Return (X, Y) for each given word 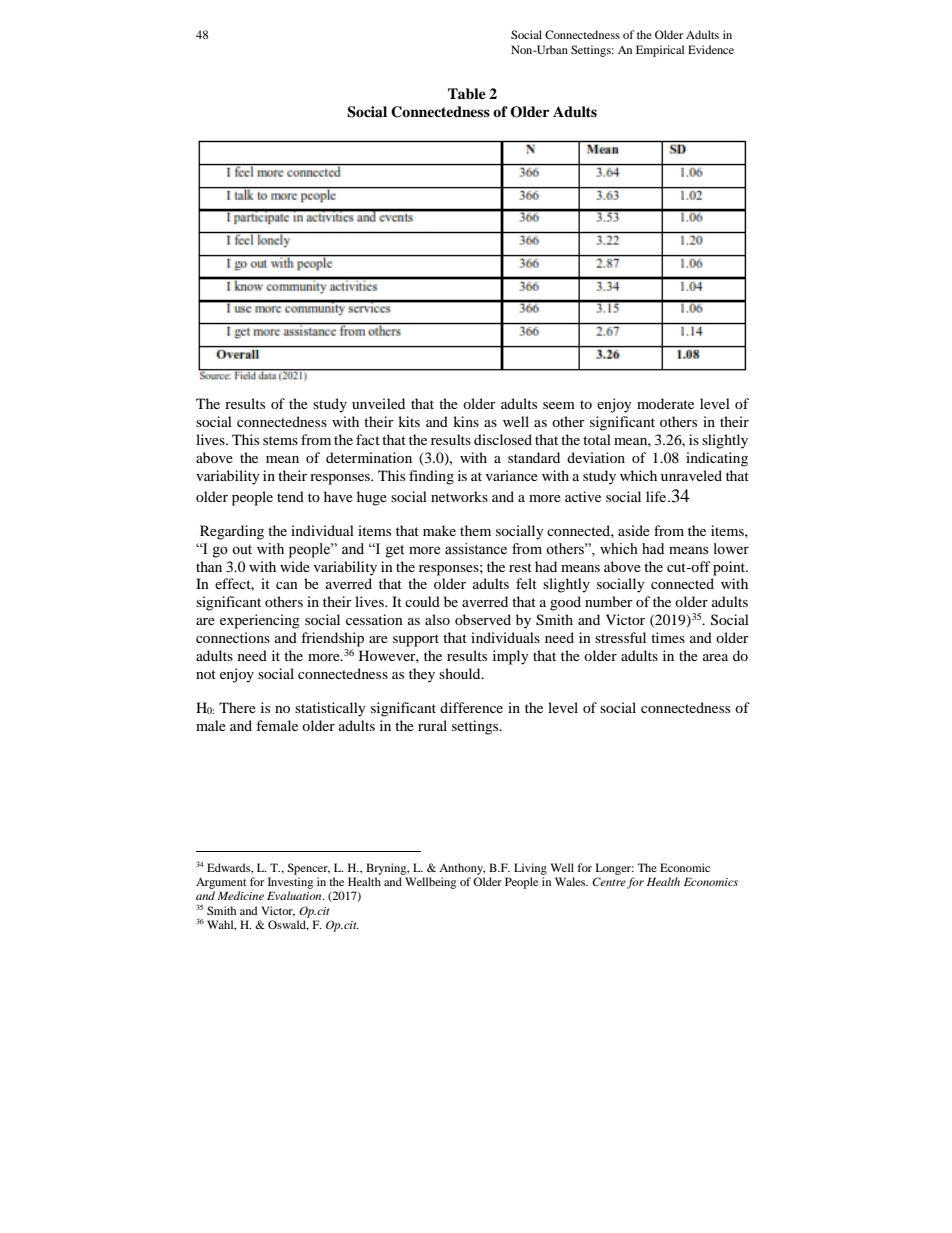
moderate (665, 403)
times (668, 637)
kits (409, 421)
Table (467, 93)
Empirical (660, 51)
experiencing (260, 621)
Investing (290, 883)
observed (483, 619)
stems (280, 440)
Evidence (711, 49)
